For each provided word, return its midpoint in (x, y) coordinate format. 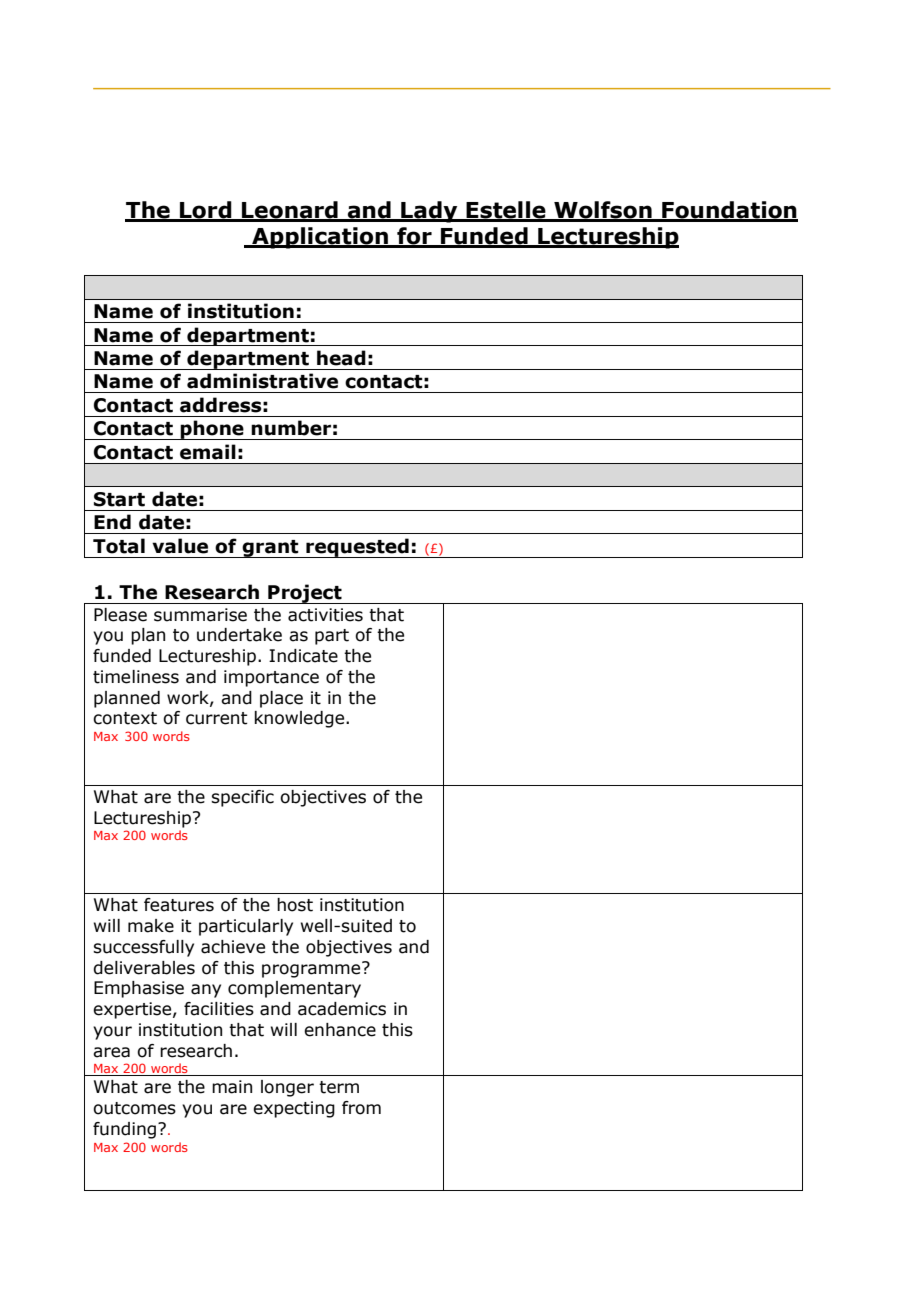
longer (287, 1088)
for (414, 237)
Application (320, 238)
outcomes (134, 1108)
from (361, 1108)
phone (212, 430)
